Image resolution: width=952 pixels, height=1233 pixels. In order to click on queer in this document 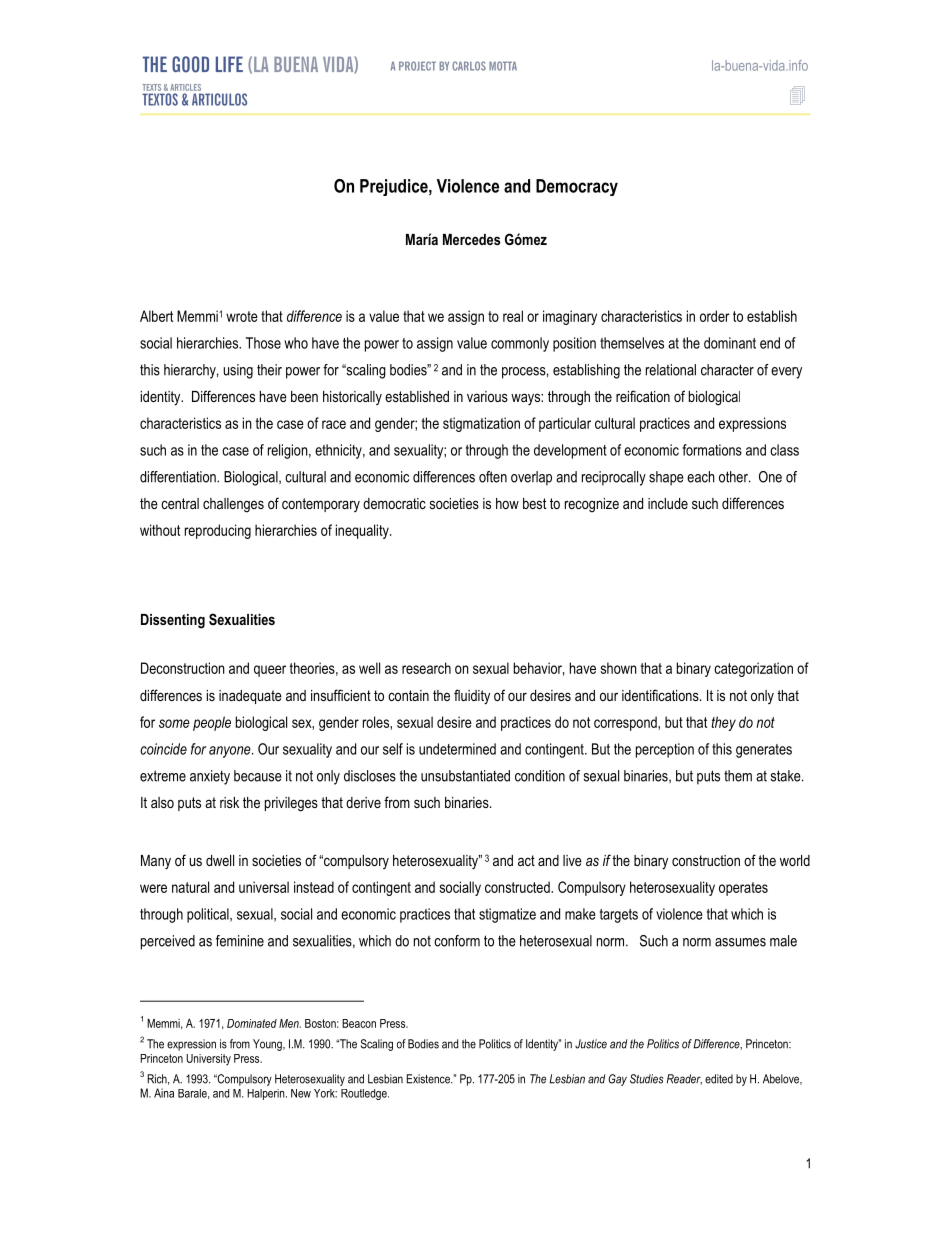, I will do `click(270, 671)`.
